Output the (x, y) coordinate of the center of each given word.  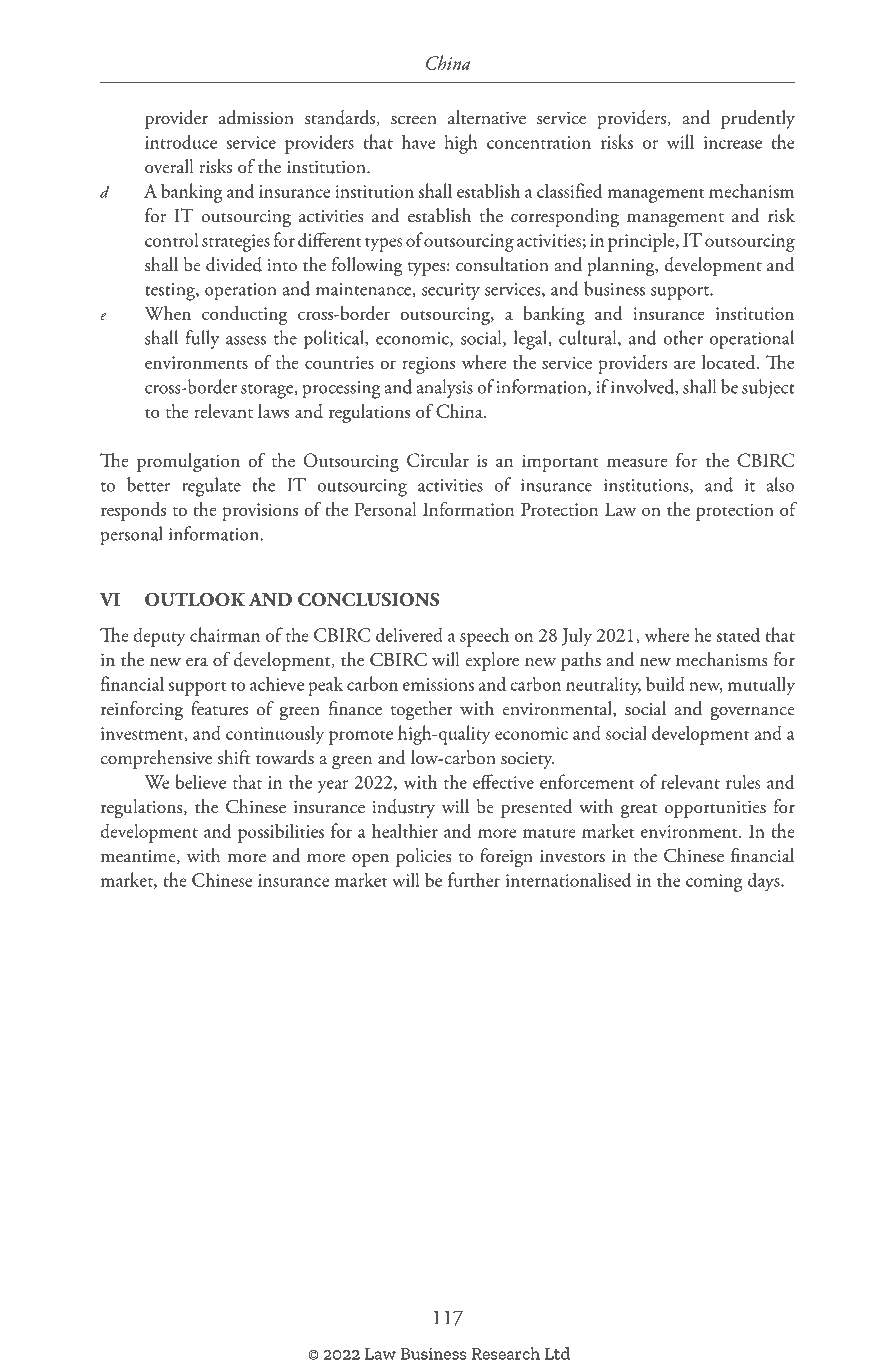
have (418, 141)
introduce (181, 141)
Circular (438, 460)
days (765, 882)
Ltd (557, 1353)
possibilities (281, 833)
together (422, 711)
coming (714, 883)
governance (752, 714)
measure (637, 462)
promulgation (188, 462)
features (219, 708)
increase (733, 142)
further (474, 879)
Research (505, 1353)
